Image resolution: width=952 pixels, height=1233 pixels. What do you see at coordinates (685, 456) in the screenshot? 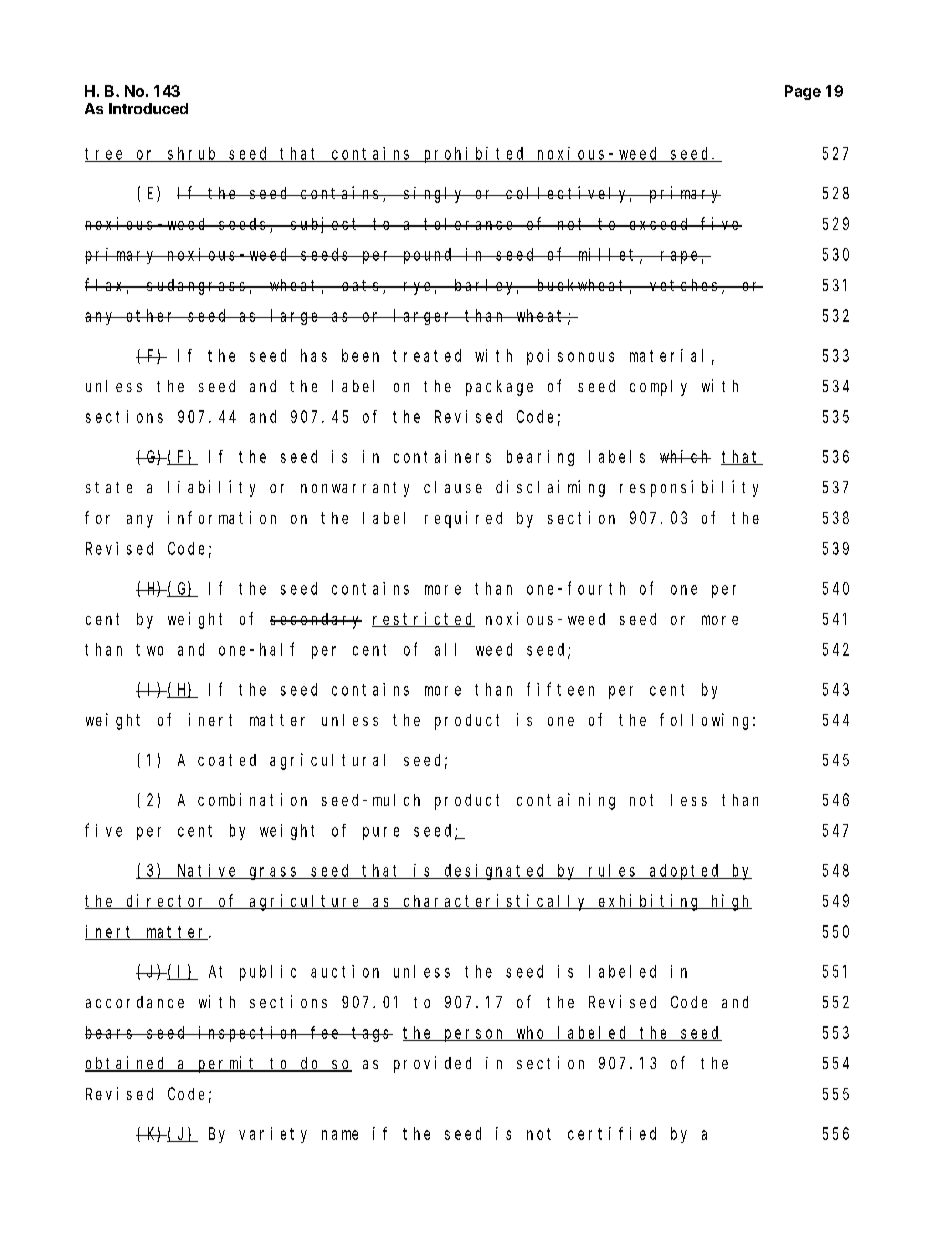
I see `which` at bounding box center [685, 456].
